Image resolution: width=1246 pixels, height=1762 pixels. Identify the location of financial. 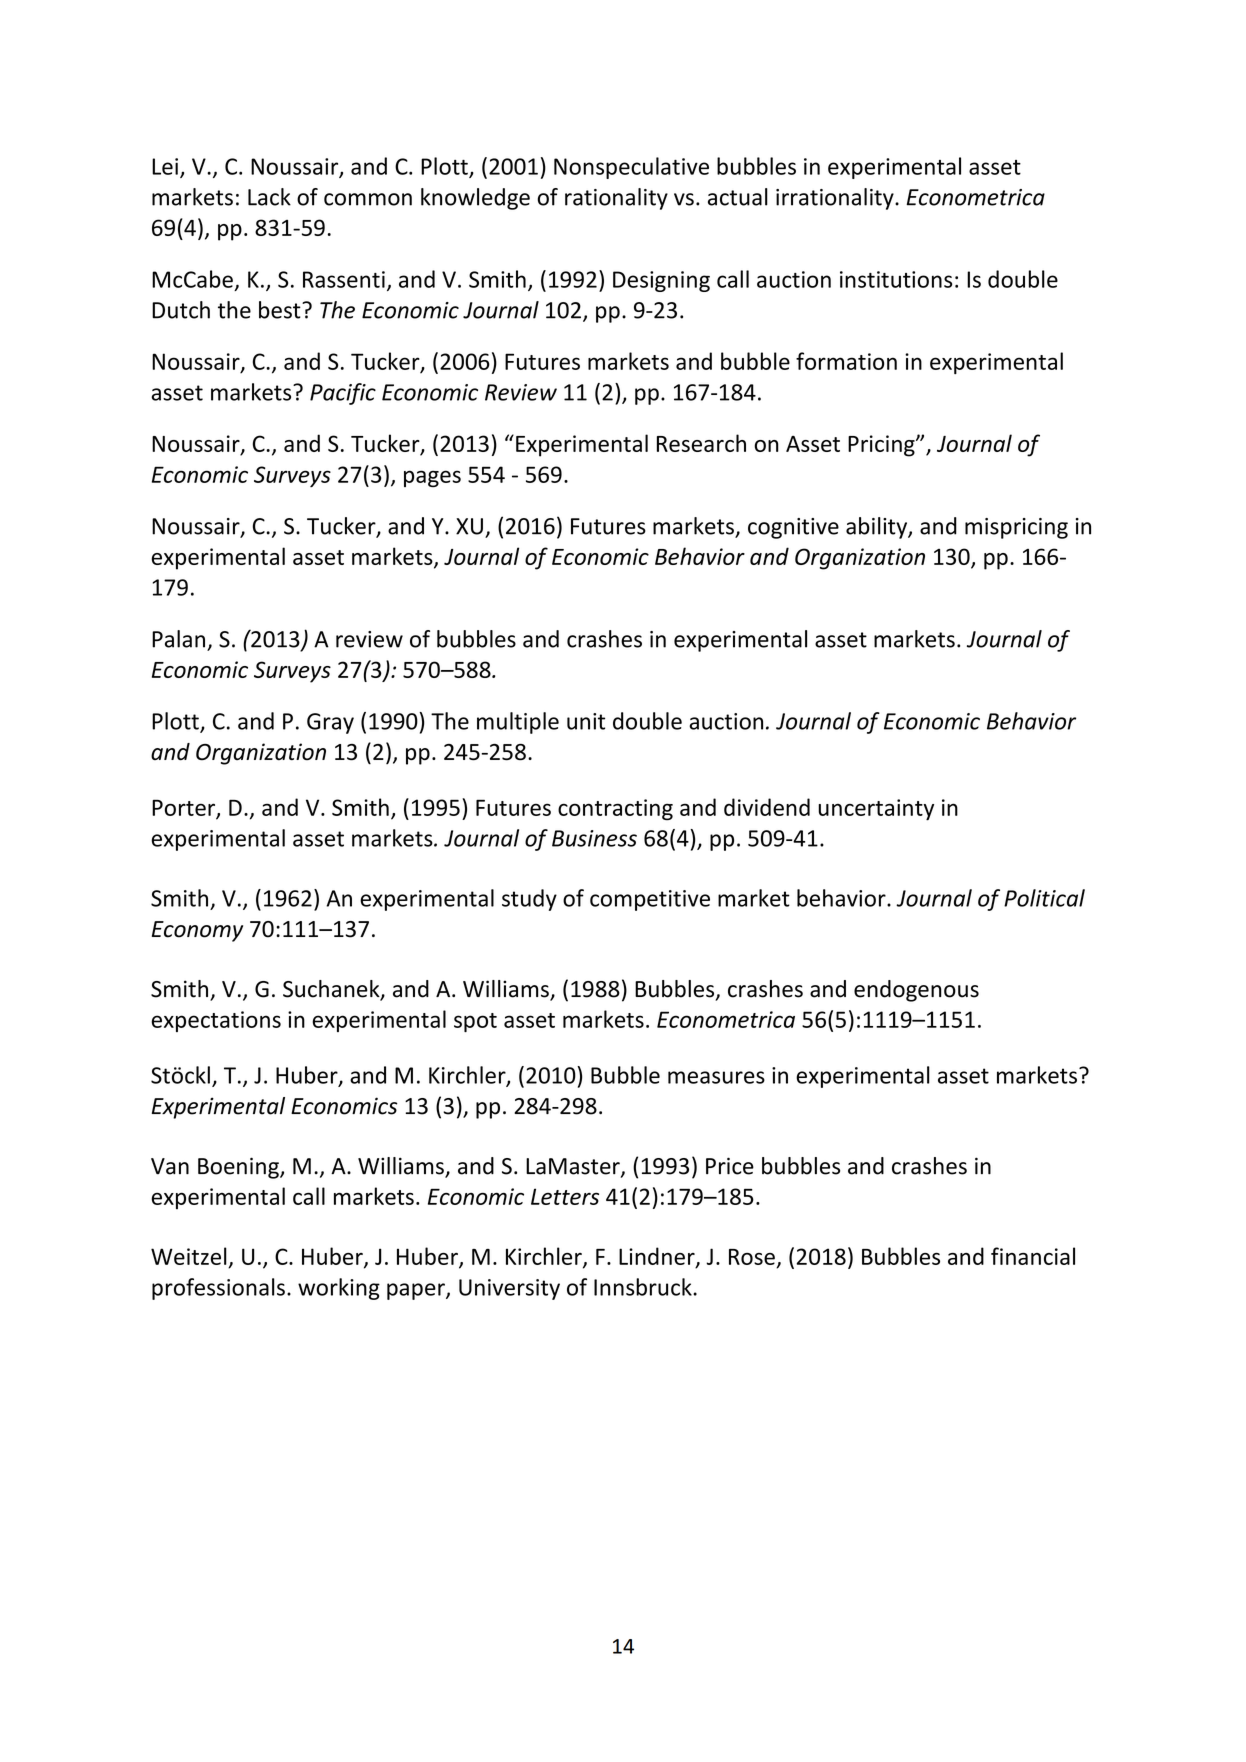
(1033, 1256).
